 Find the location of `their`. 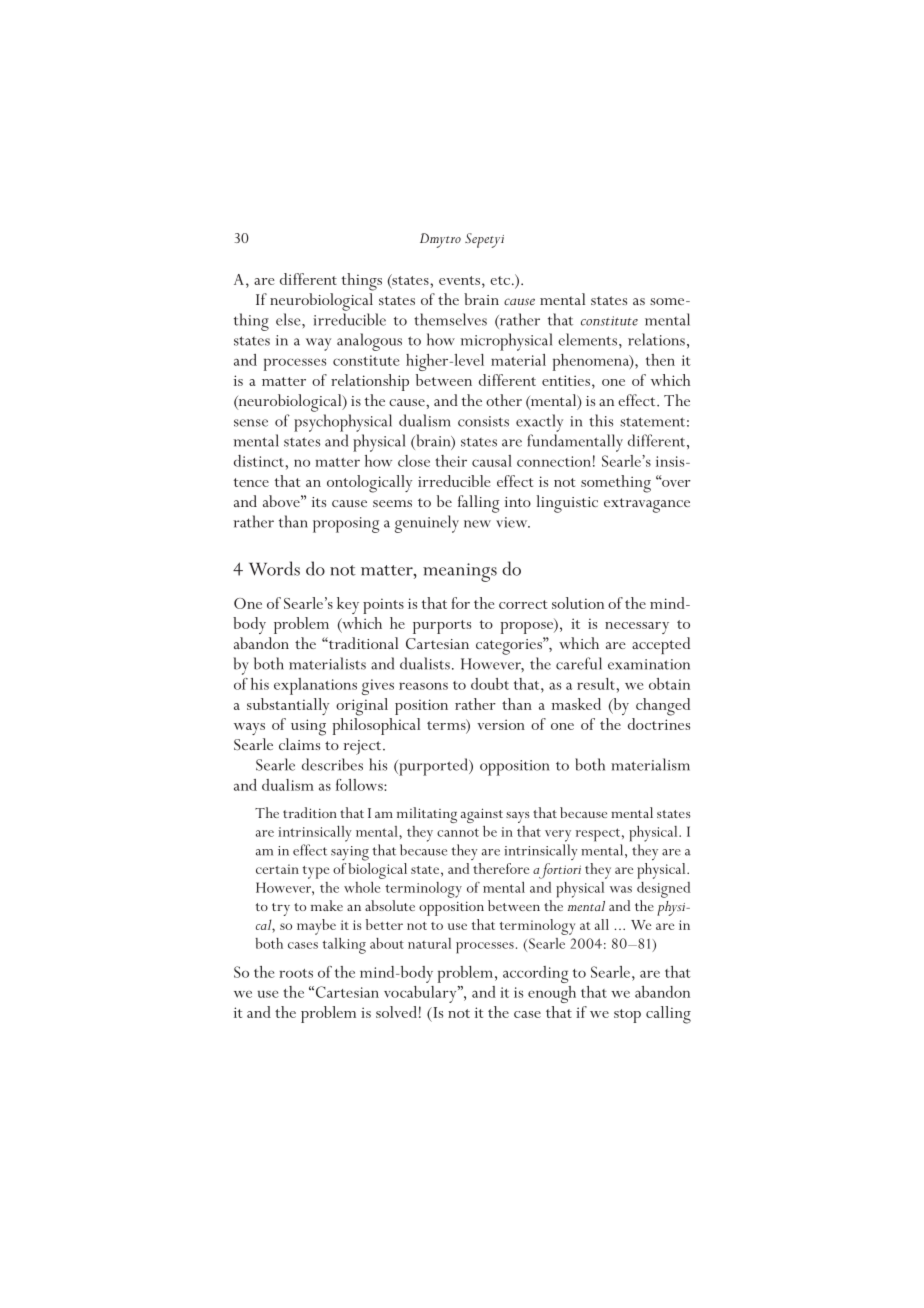

their is located at coordinates (451, 461).
